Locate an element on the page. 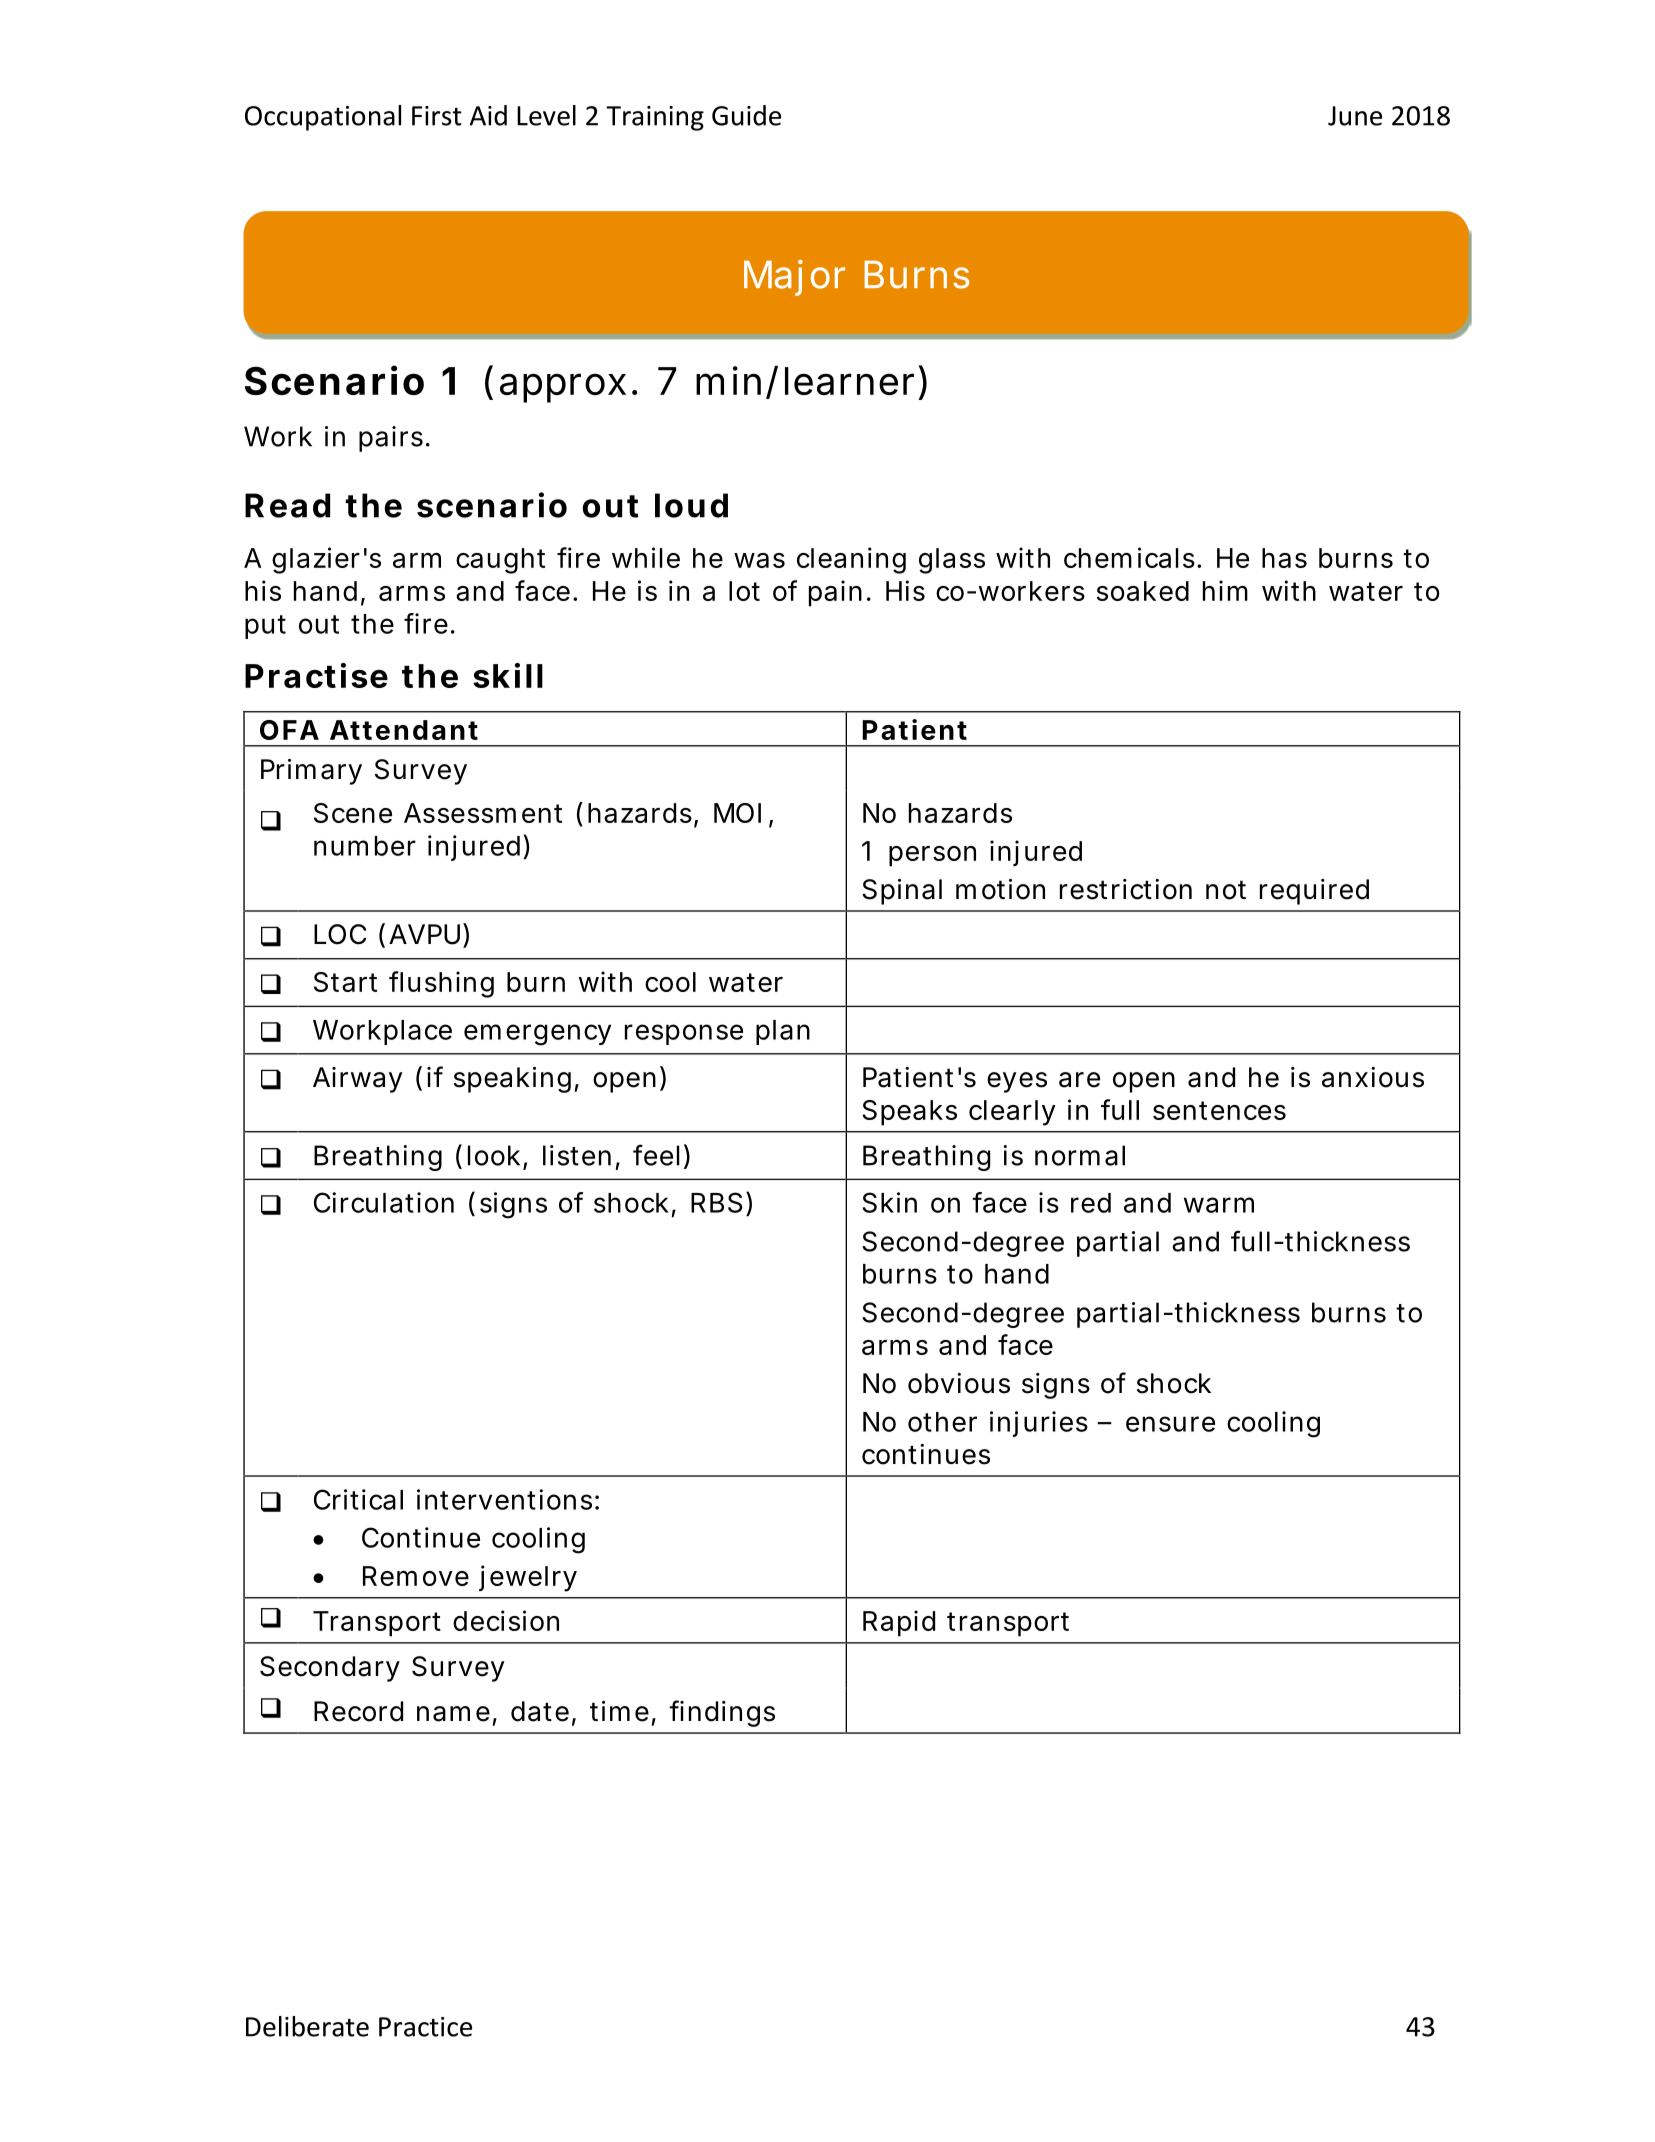  June is located at coordinates (1355, 116).
